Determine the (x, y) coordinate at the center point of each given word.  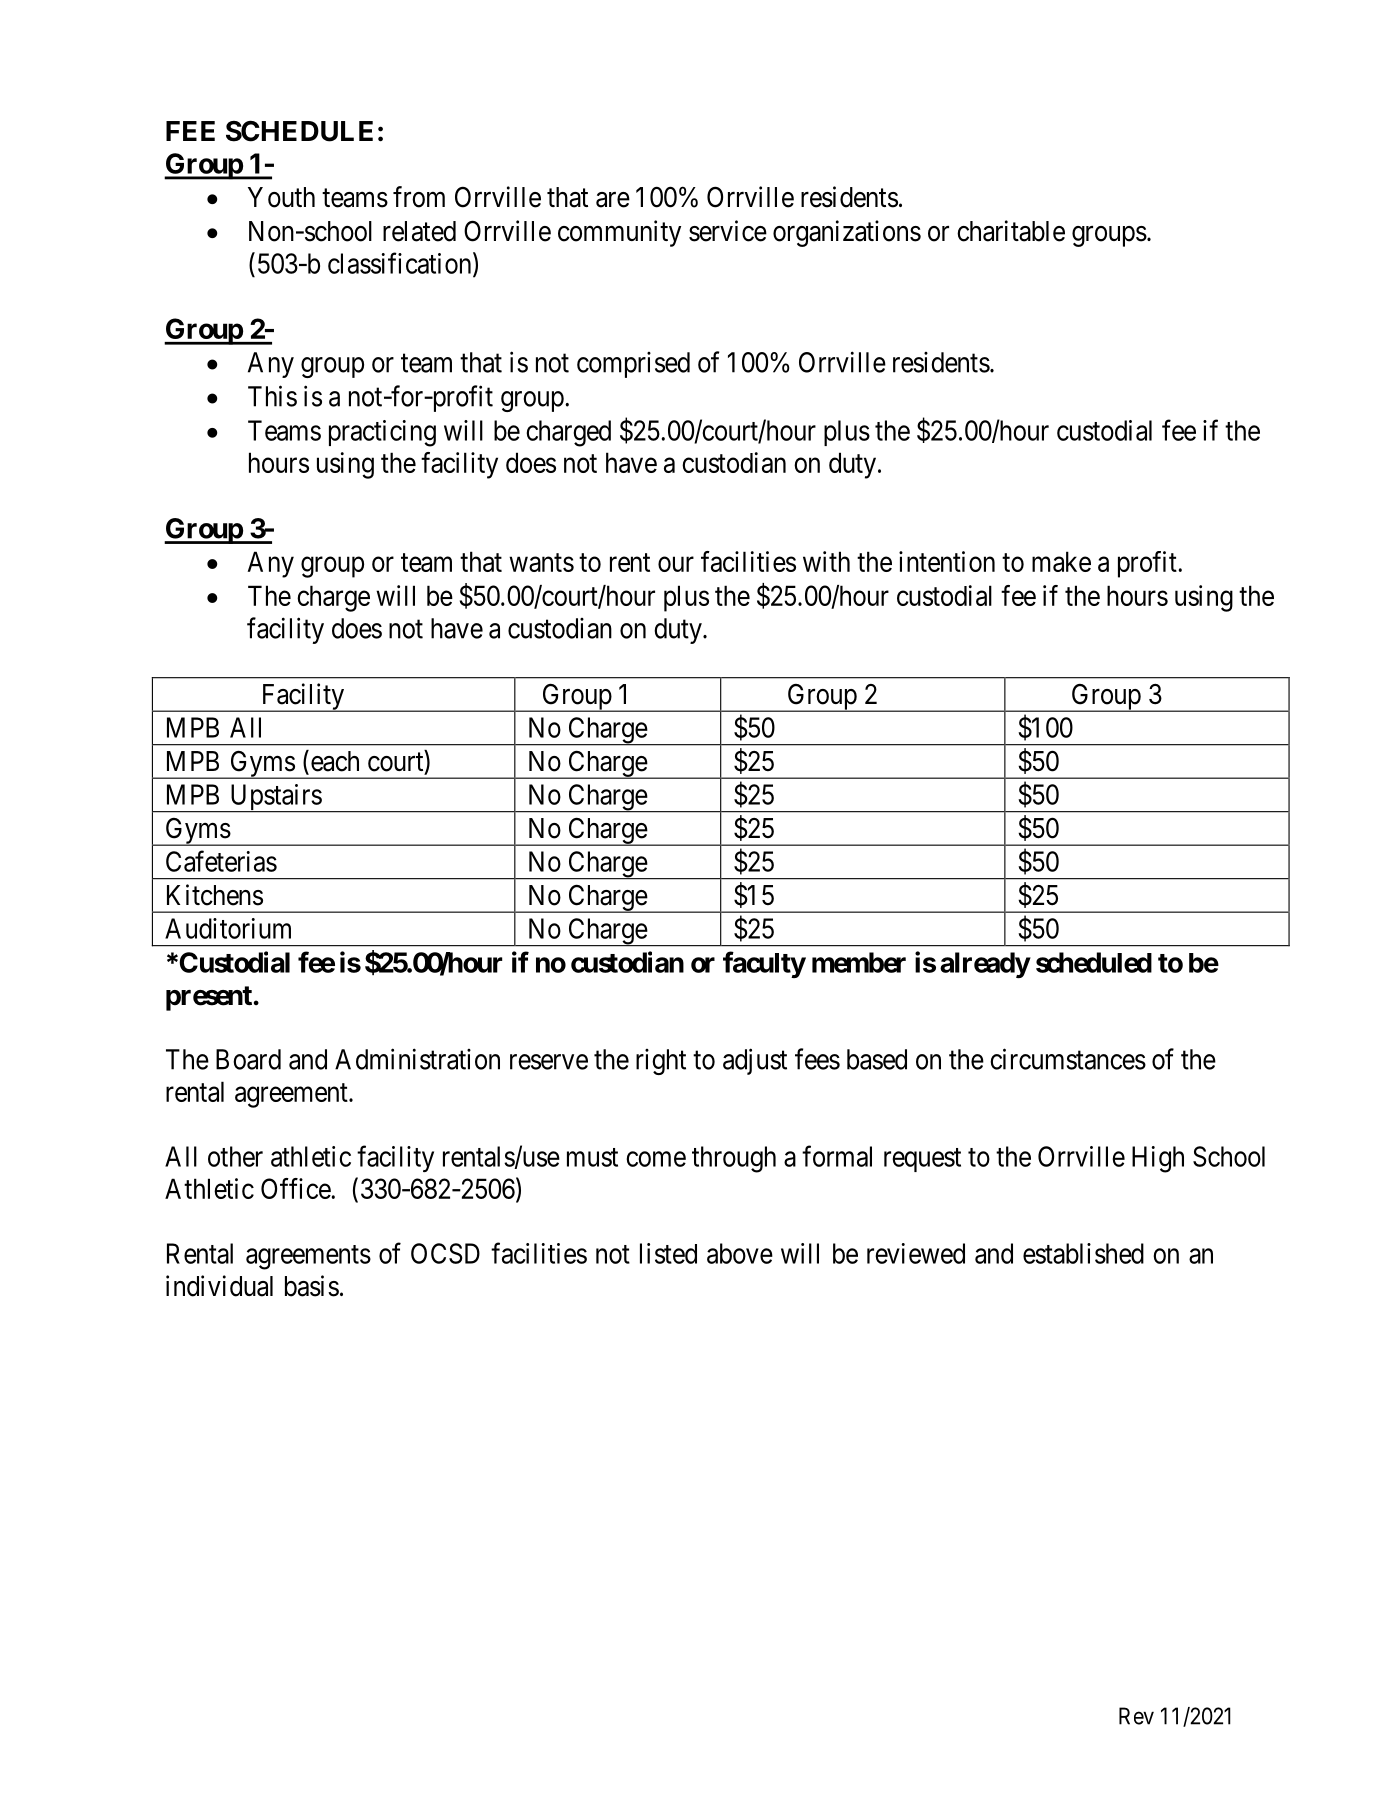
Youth (281, 197)
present (209, 998)
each (333, 762)
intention (947, 561)
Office (296, 1188)
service (728, 231)
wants (541, 562)
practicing (382, 433)
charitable (1011, 231)
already (985, 965)
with (826, 561)
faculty (764, 964)
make (1061, 561)
